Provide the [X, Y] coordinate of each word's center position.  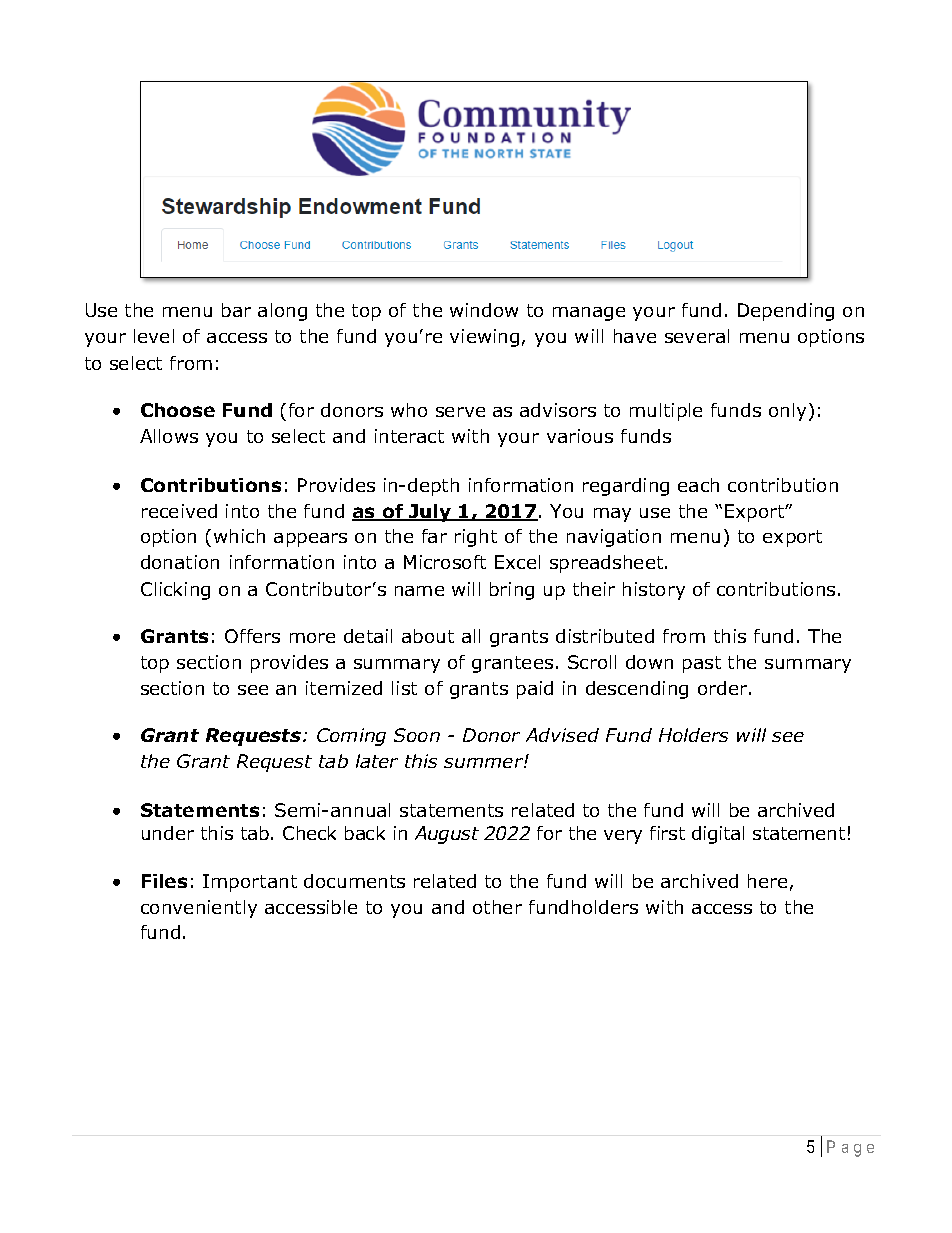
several [697, 336]
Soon [417, 735]
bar [236, 310]
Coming [351, 737]
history [654, 591]
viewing [484, 338]
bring [512, 591]
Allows [169, 436]
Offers [252, 636]
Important [250, 883]
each [698, 485]
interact [409, 436]
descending [637, 690]
